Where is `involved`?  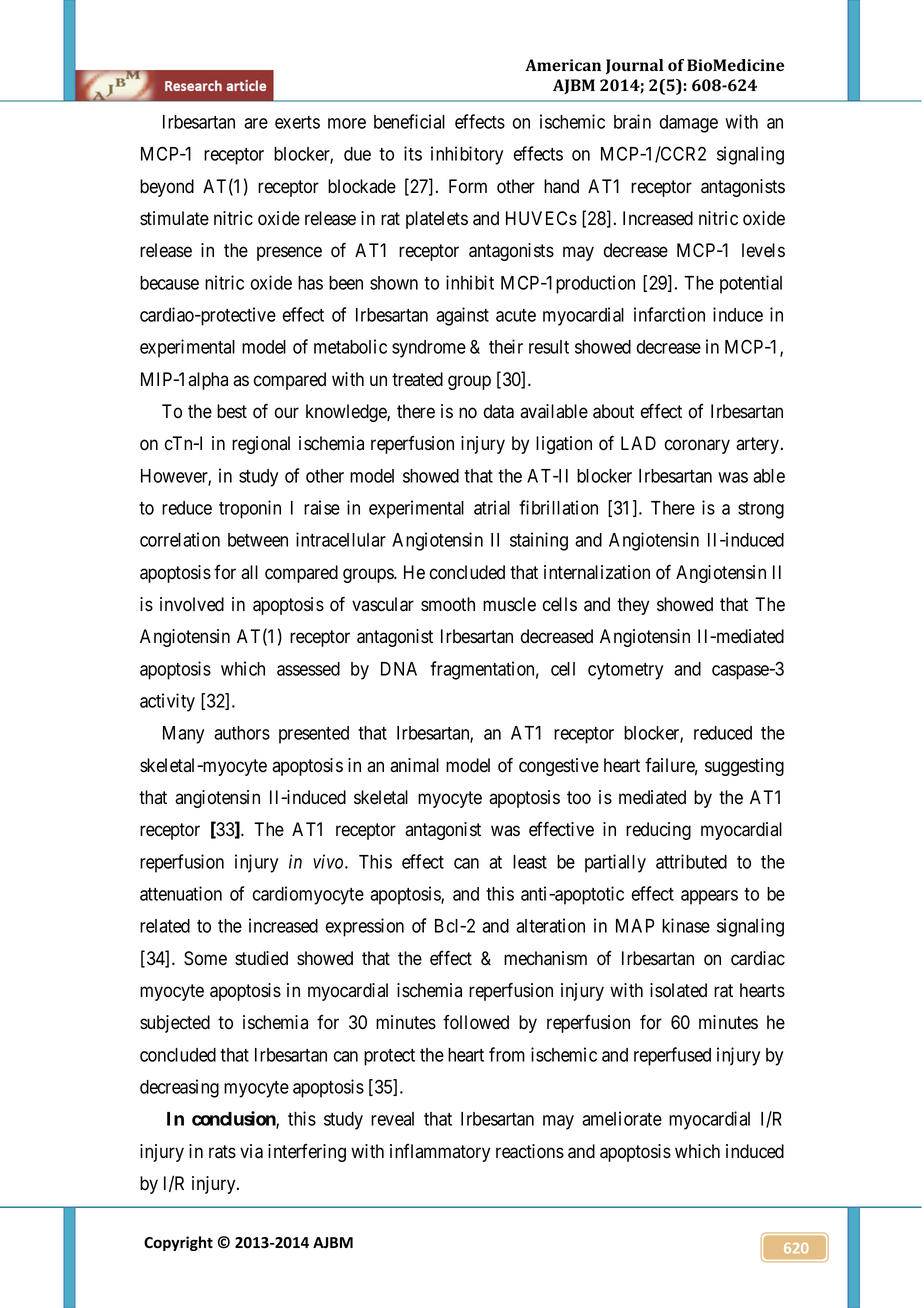 involved is located at coordinates (192, 604).
